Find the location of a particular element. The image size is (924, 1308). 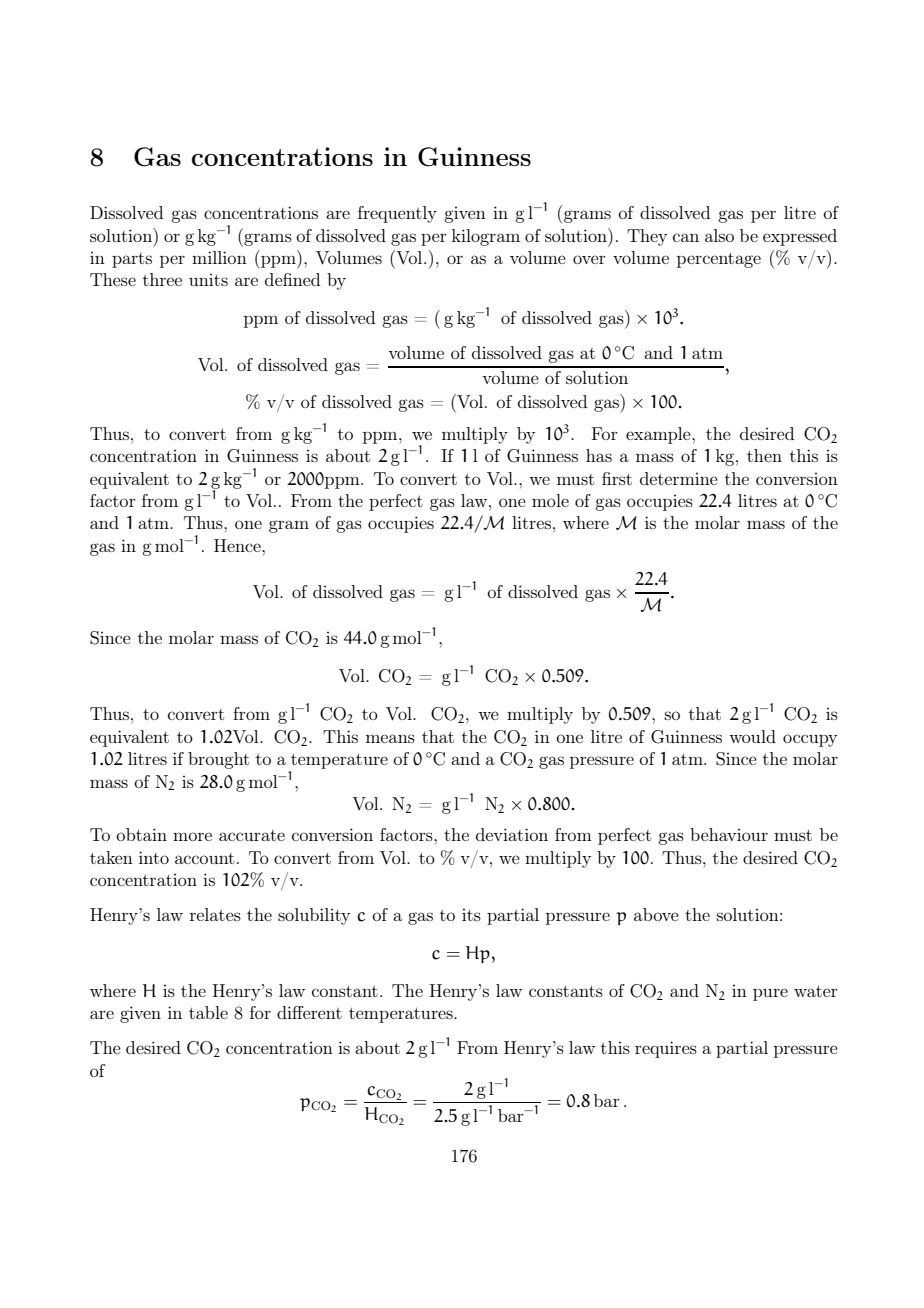

million is located at coordinates (219, 257).
